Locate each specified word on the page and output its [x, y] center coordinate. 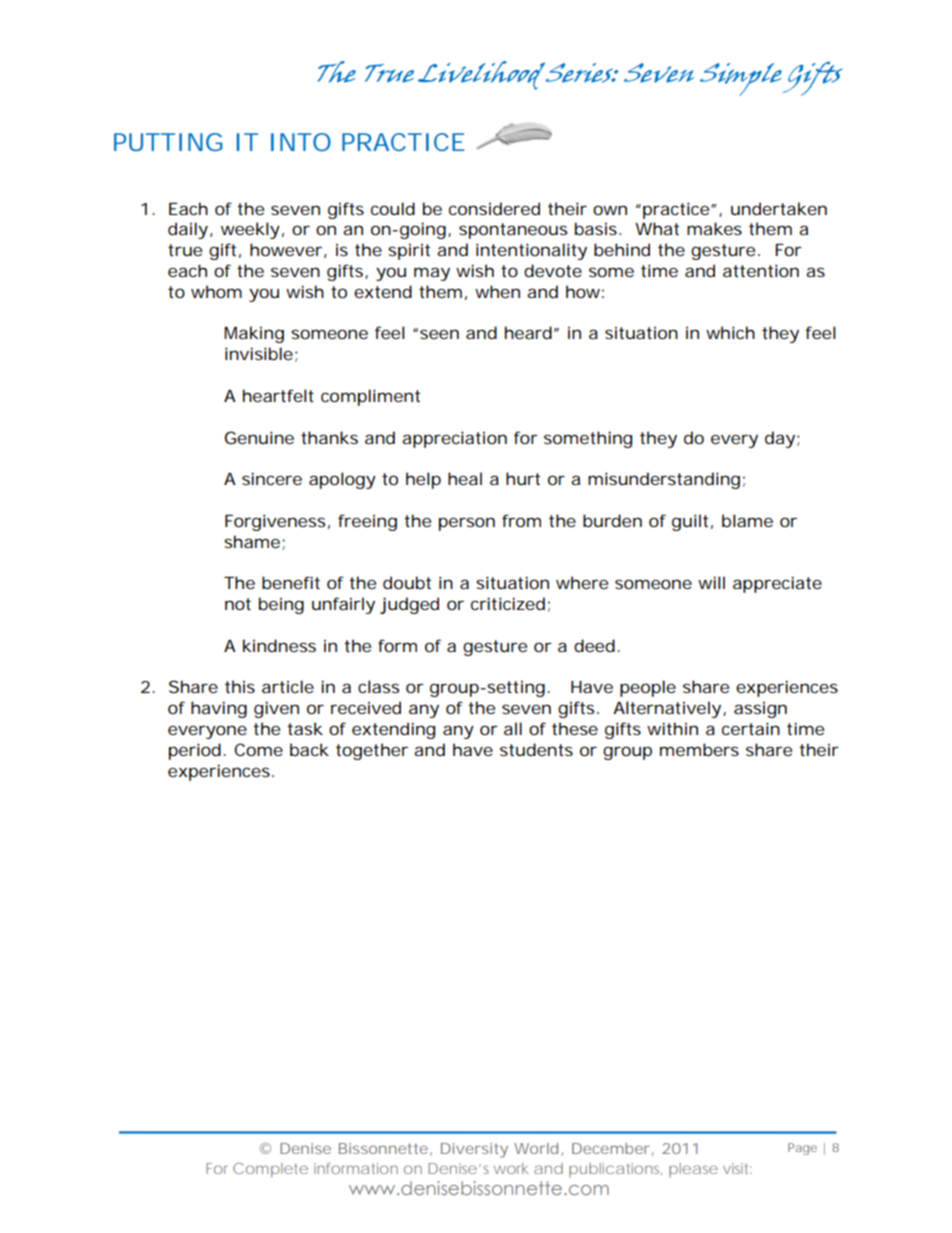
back [309, 749]
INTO [301, 142]
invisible [259, 353]
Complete [270, 1170]
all [513, 728]
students [536, 749]
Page [802, 1149]
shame [252, 541]
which [730, 332]
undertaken [779, 208]
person [467, 524]
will [711, 582]
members [699, 749]
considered [494, 208]
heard [528, 332]
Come [258, 749]
